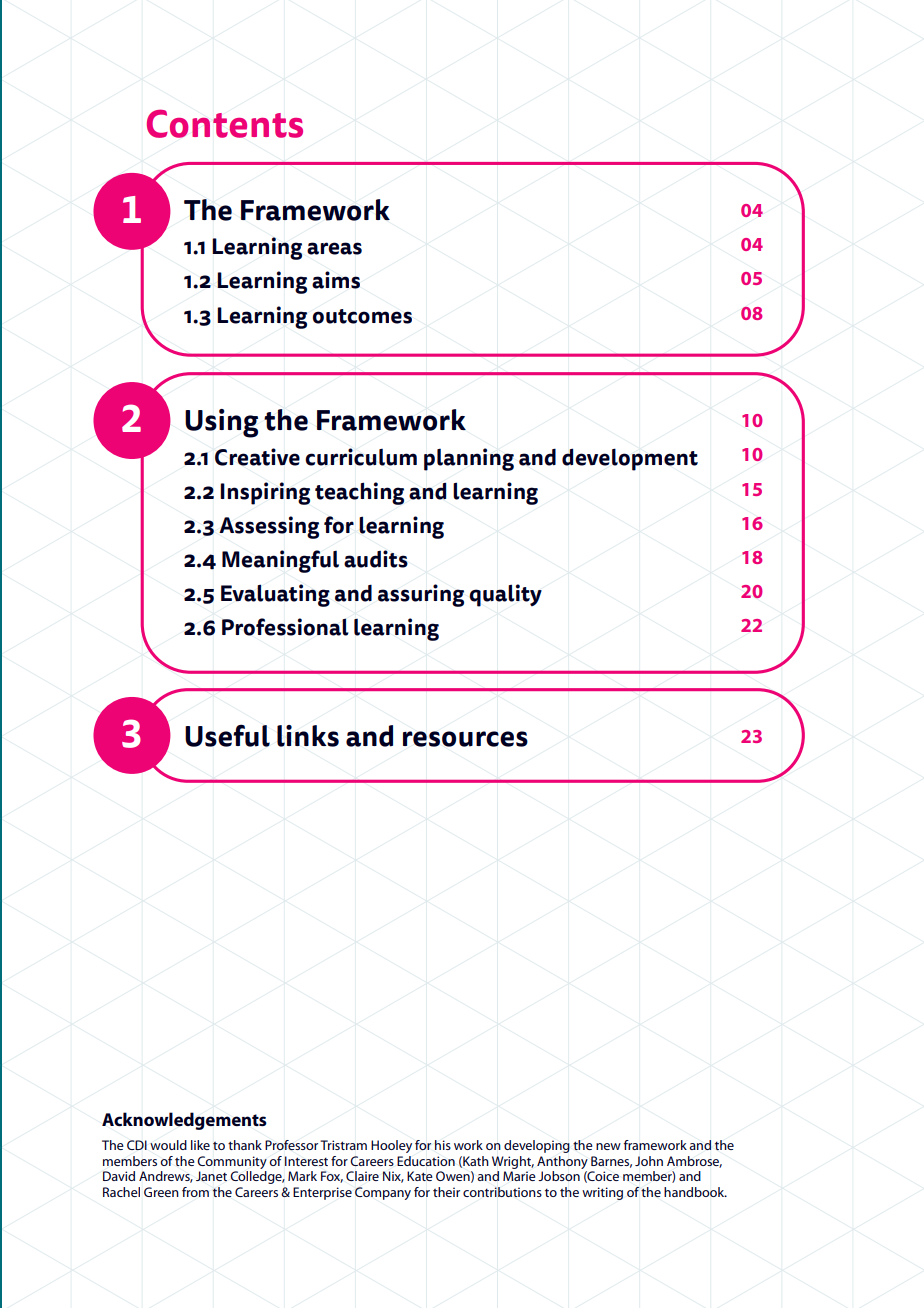 The height and width of the page is (1308, 924). What do you see at coordinates (362, 316) in the page?
I see `outcomes` at bounding box center [362, 316].
